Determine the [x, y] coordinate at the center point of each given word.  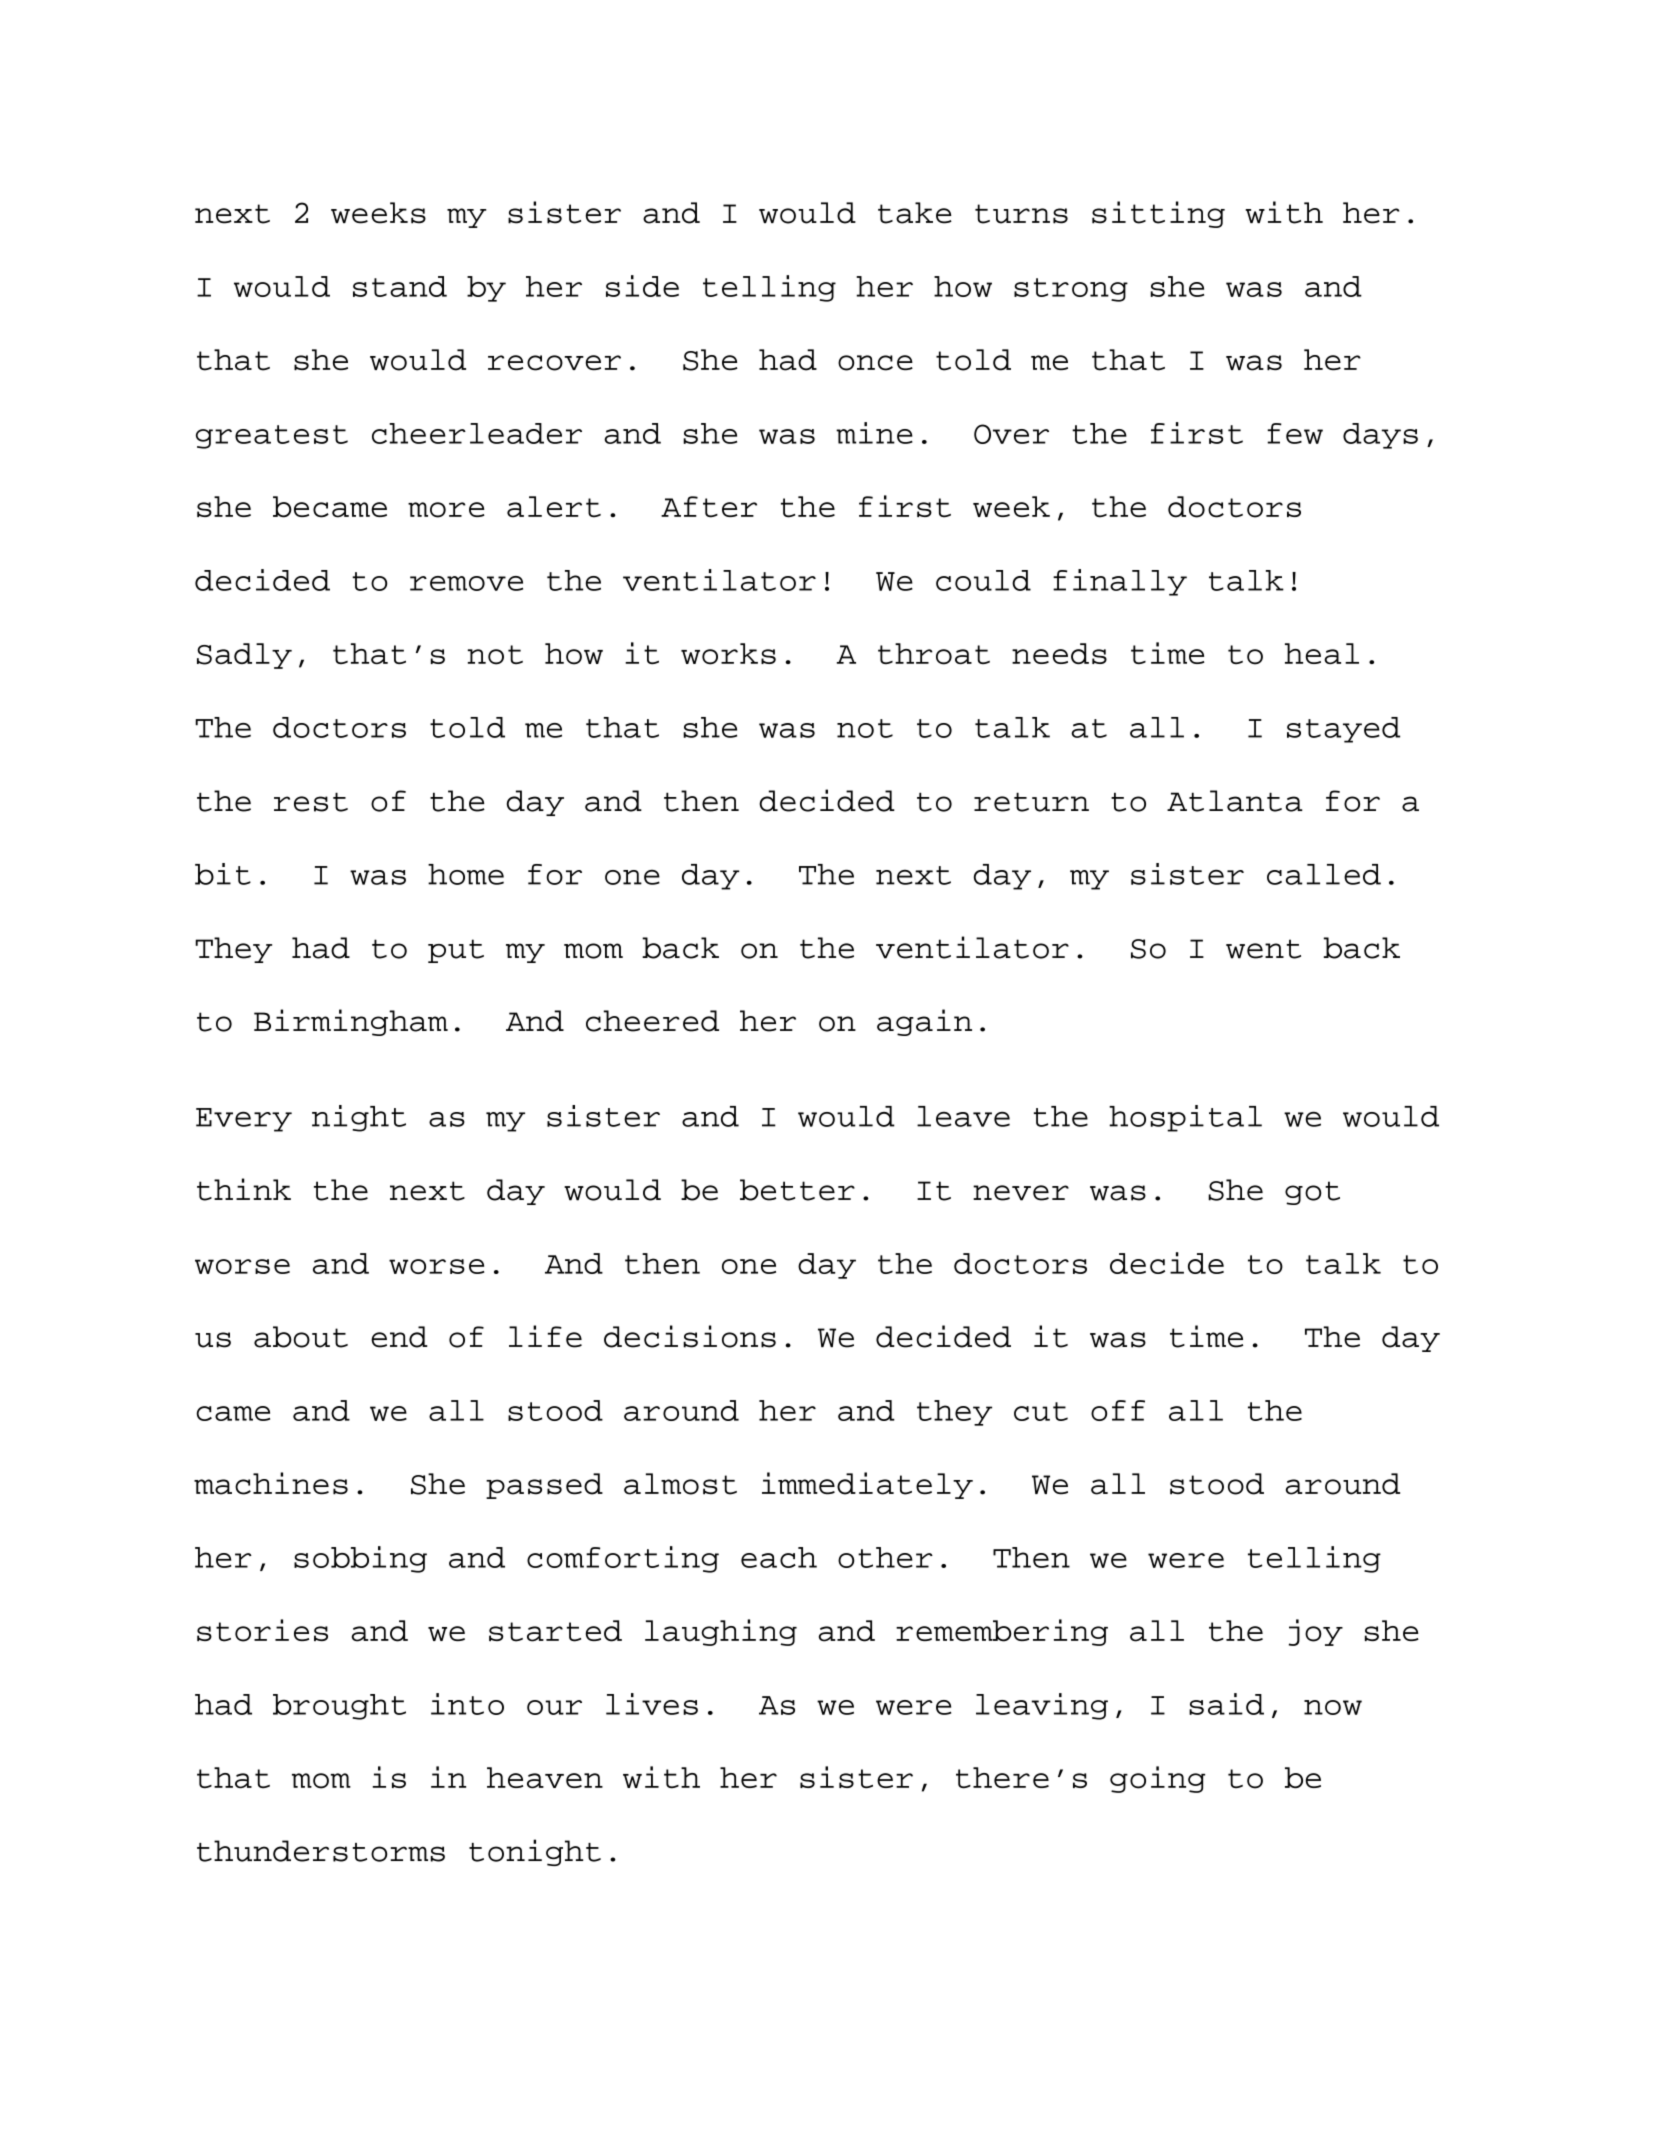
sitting [1158, 214]
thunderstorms [321, 1851]
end [399, 1337]
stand [400, 286]
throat [934, 654]
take [915, 213]
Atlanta [1235, 801]
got [1312, 1193]
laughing [721, 1632]
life [545, 1336]
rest [311, 802]
